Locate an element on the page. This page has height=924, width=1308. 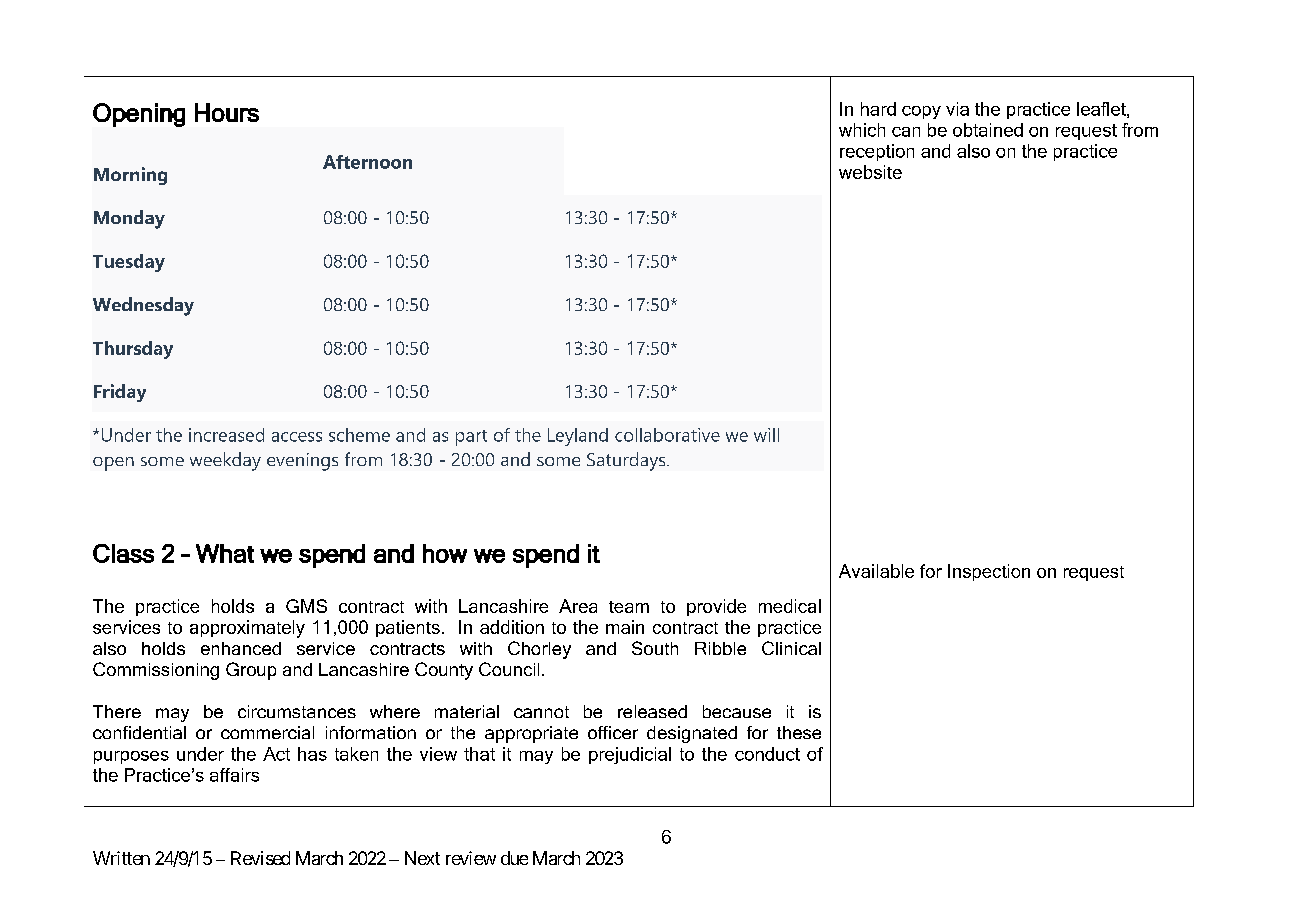
Council is located at coordinates (509, 669).
